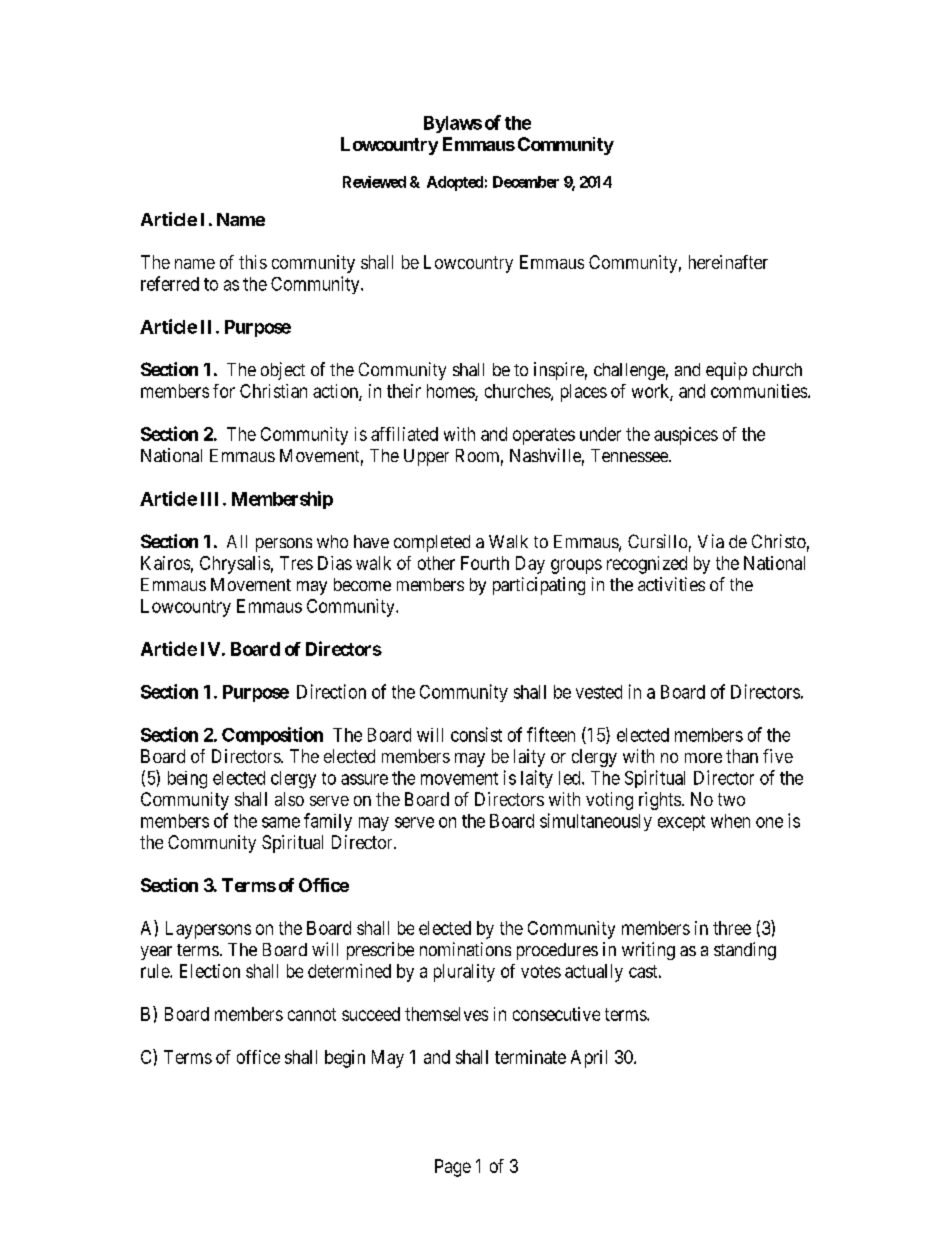  I want to click on activities, so click(671, 584).
